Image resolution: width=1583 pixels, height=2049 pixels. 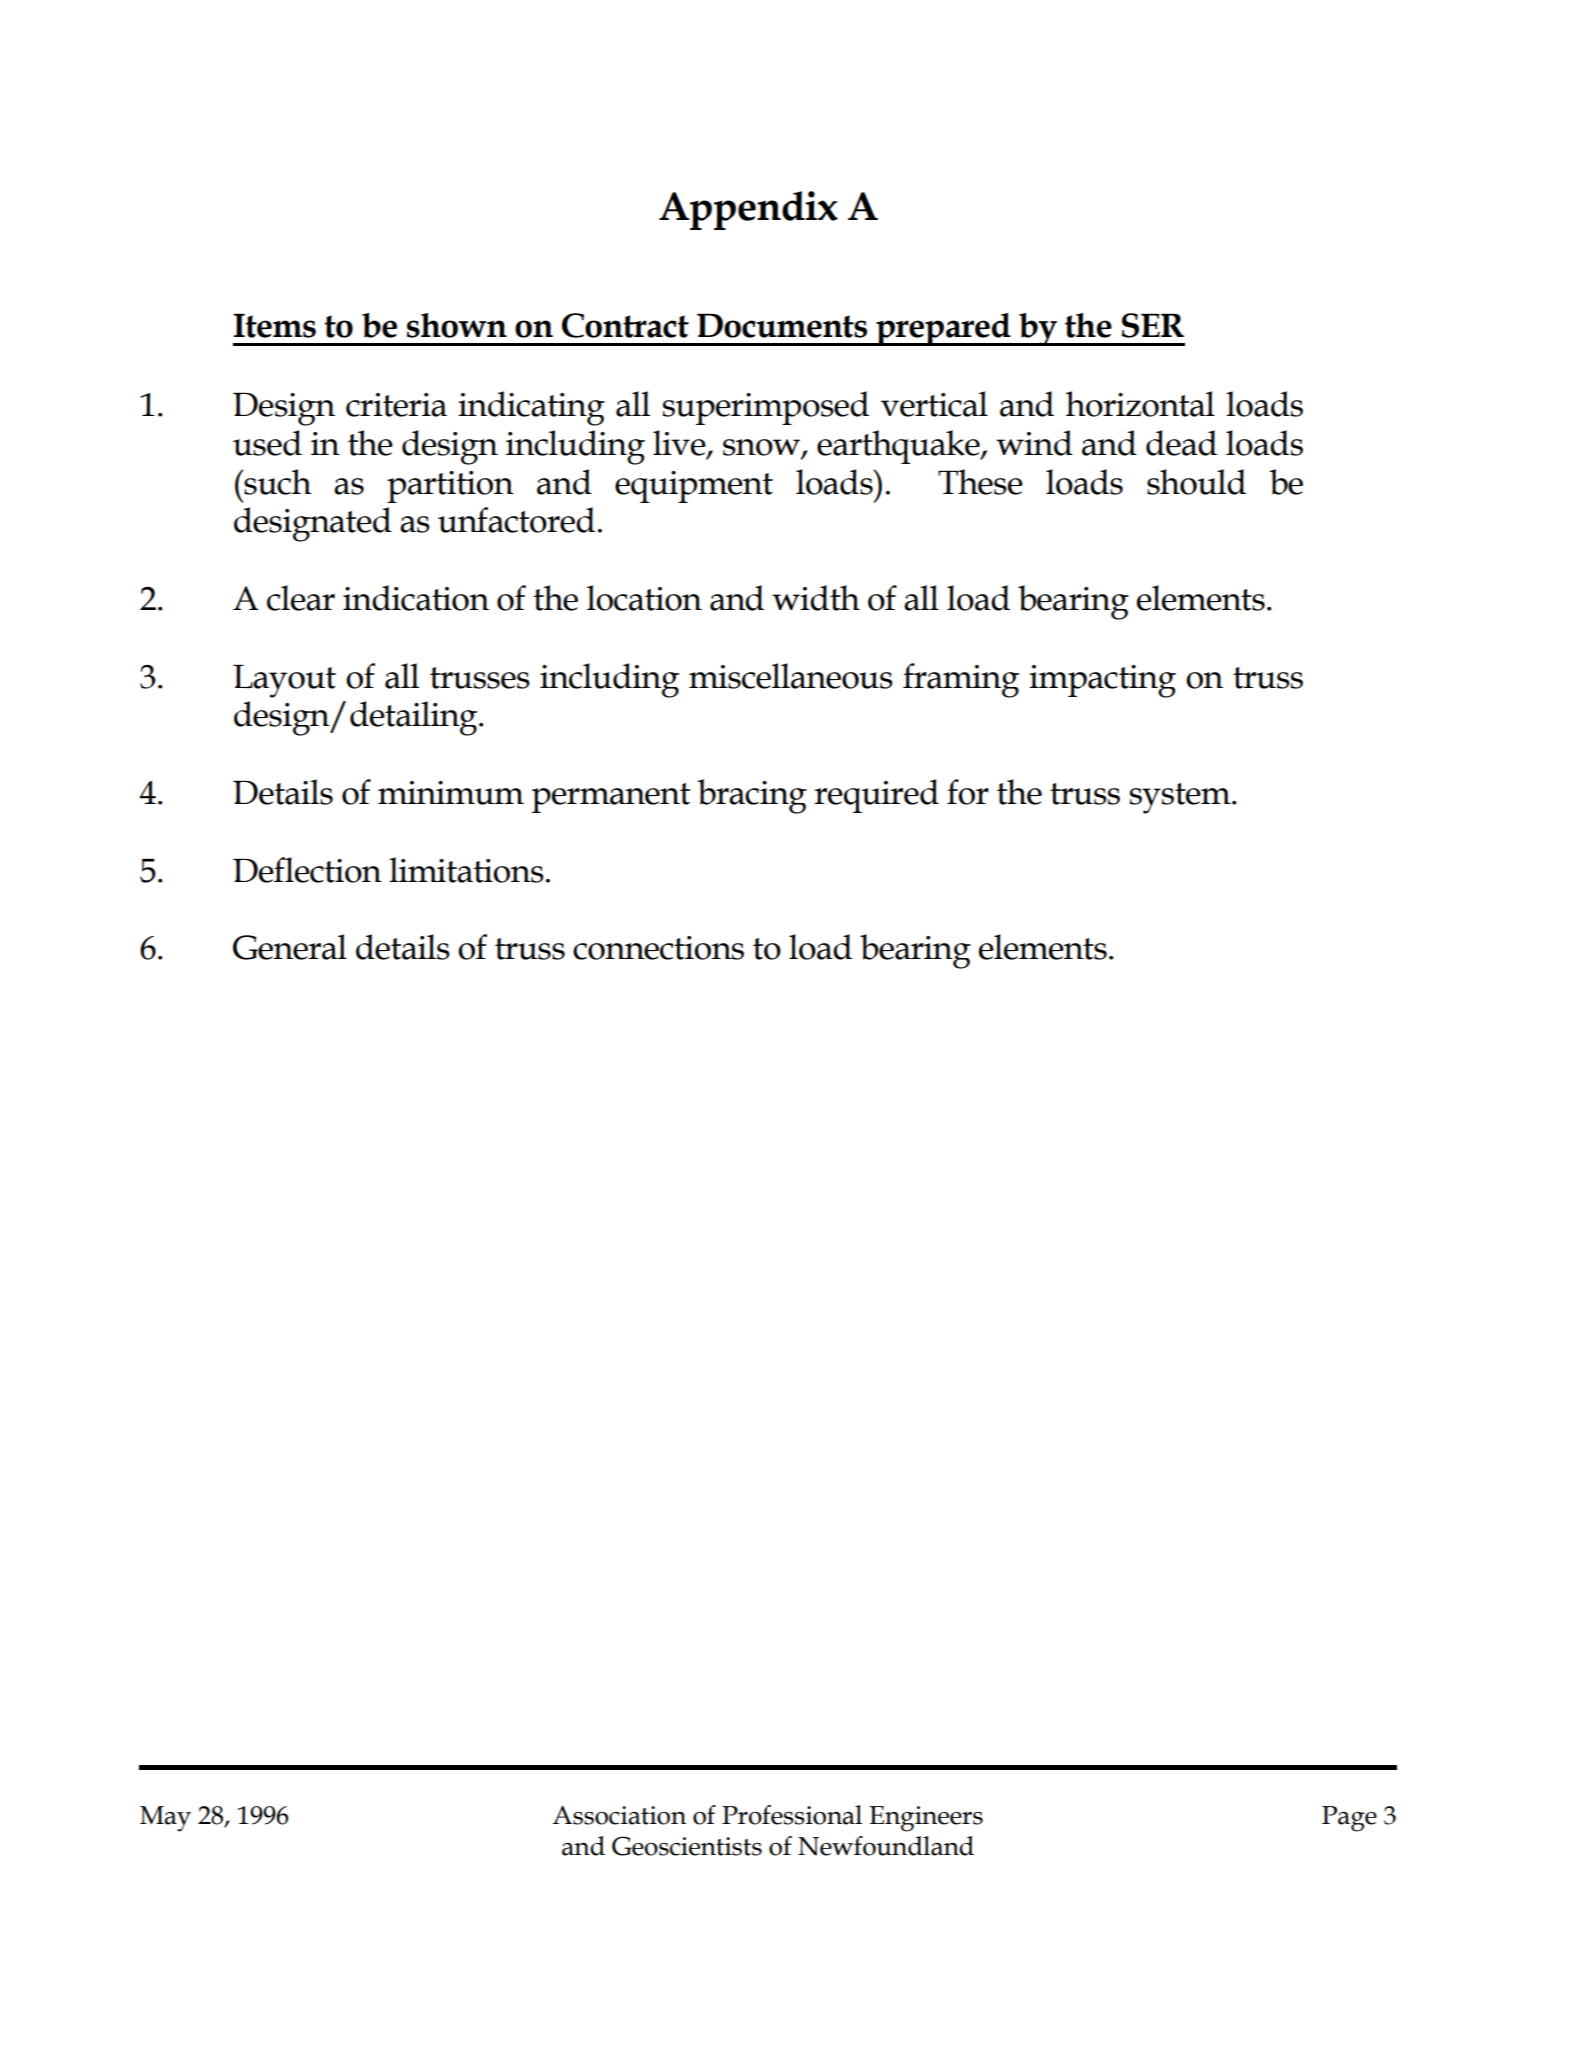 What do you see at coordinates (658, 948) in the screenshot?
I see `connections` at bounding box center [658, 948].
